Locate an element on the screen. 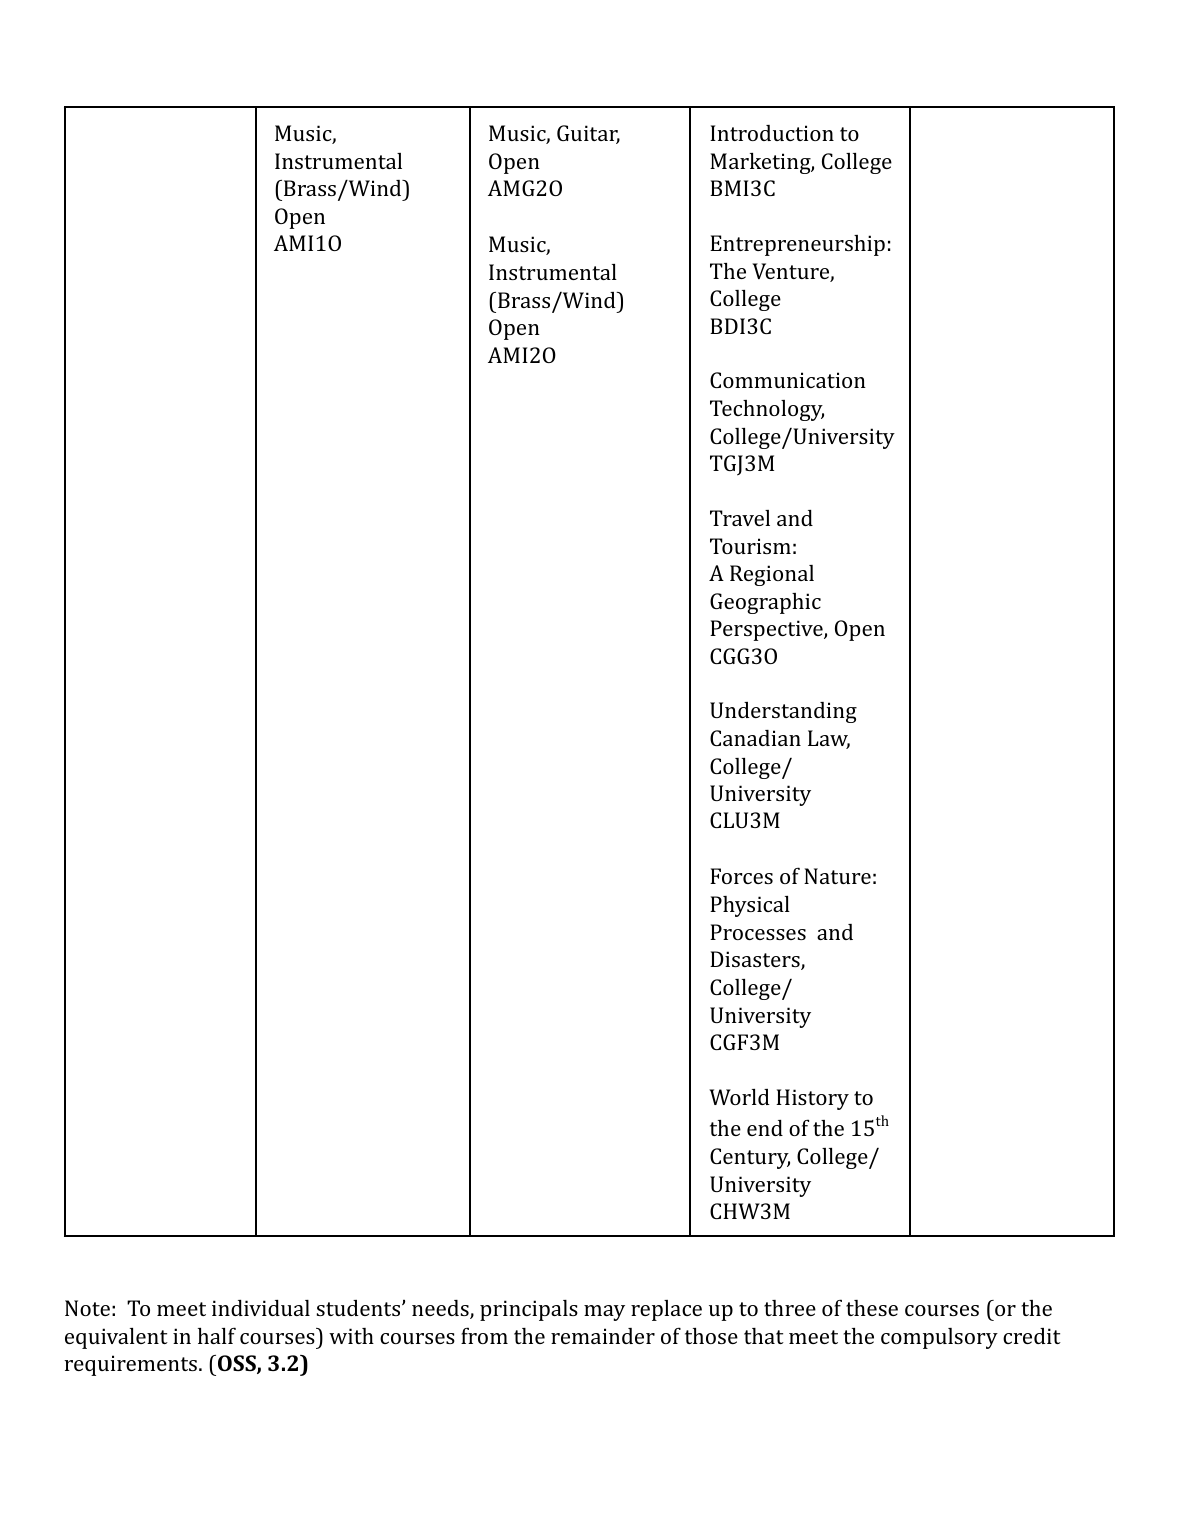 The width and height of the screenshot is (1181, 1528). Introduction is located at coordinates (772, 133).
